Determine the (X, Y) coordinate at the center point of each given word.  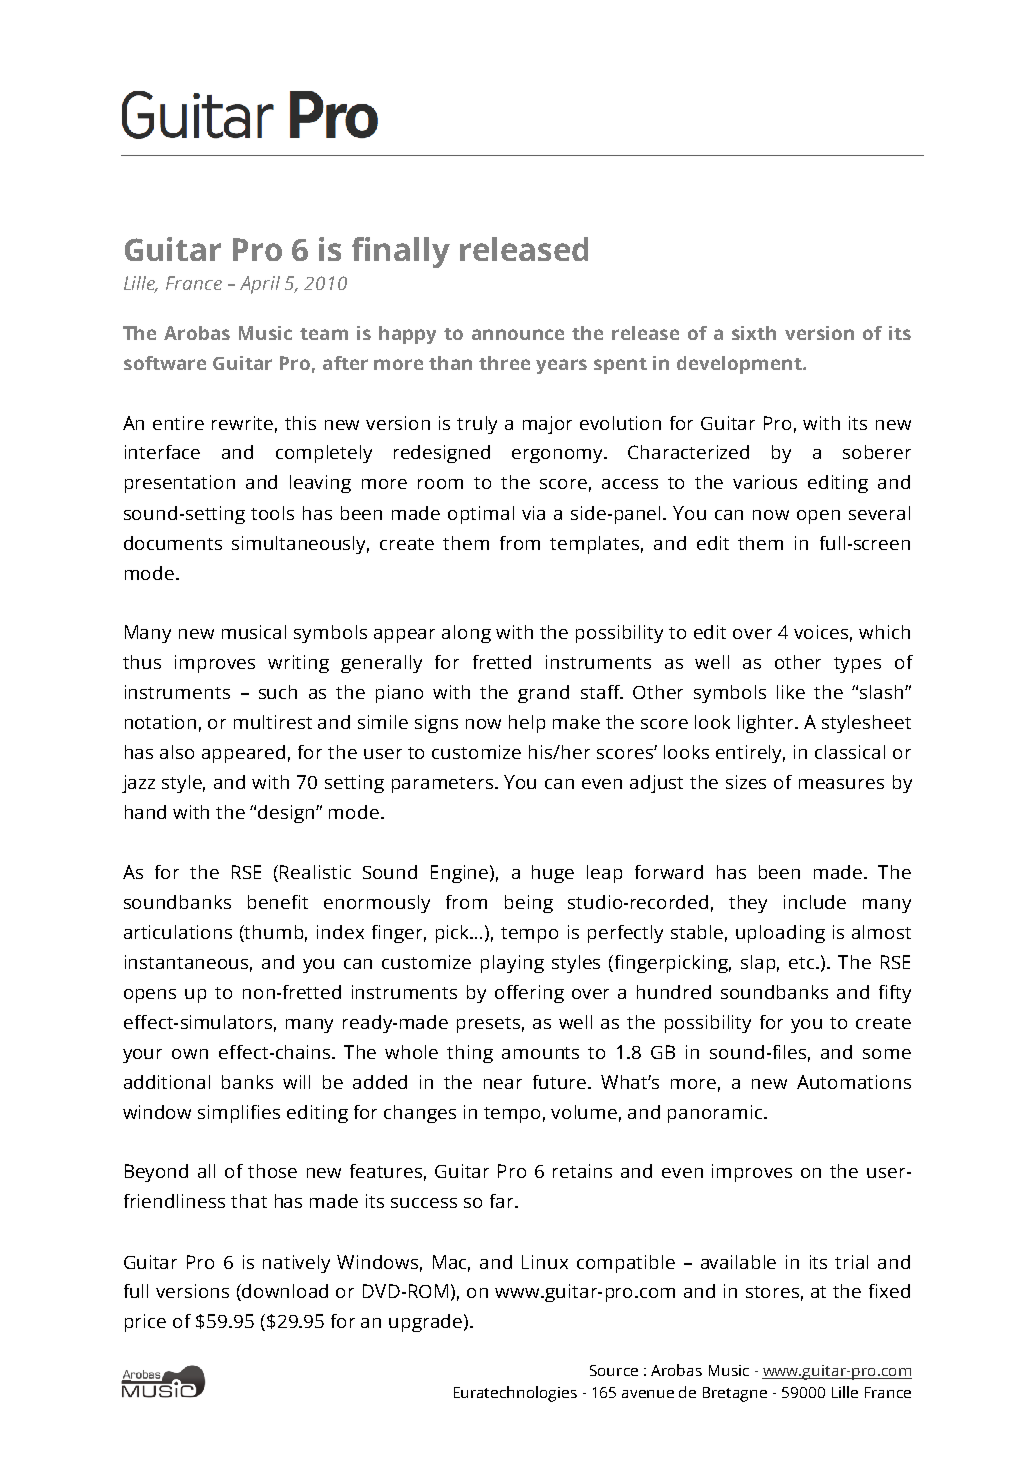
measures (841, 784)
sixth (754, 333)
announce (518, 334)
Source (614, 1370)
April (260, 285)
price (145, 1323)
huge (553, 874)
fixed (889, 1291)
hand (145, 812)
